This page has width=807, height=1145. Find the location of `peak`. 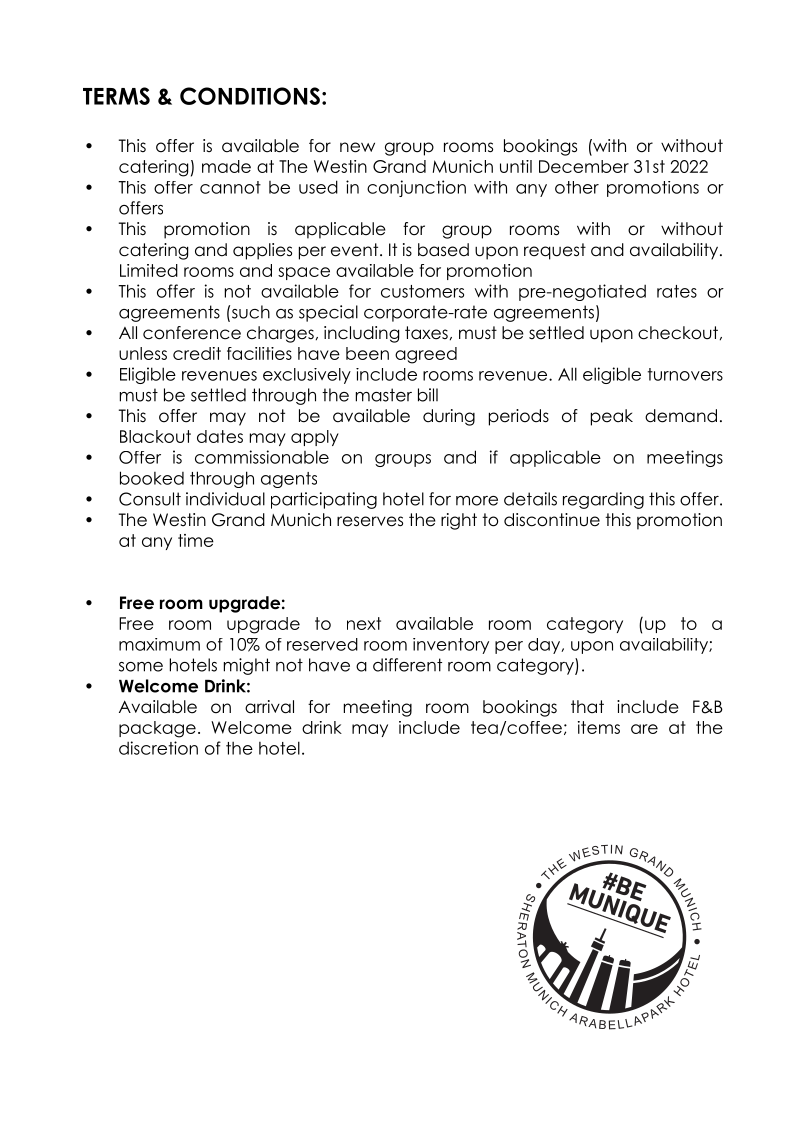

peak is located at coordinates (612, 417).
